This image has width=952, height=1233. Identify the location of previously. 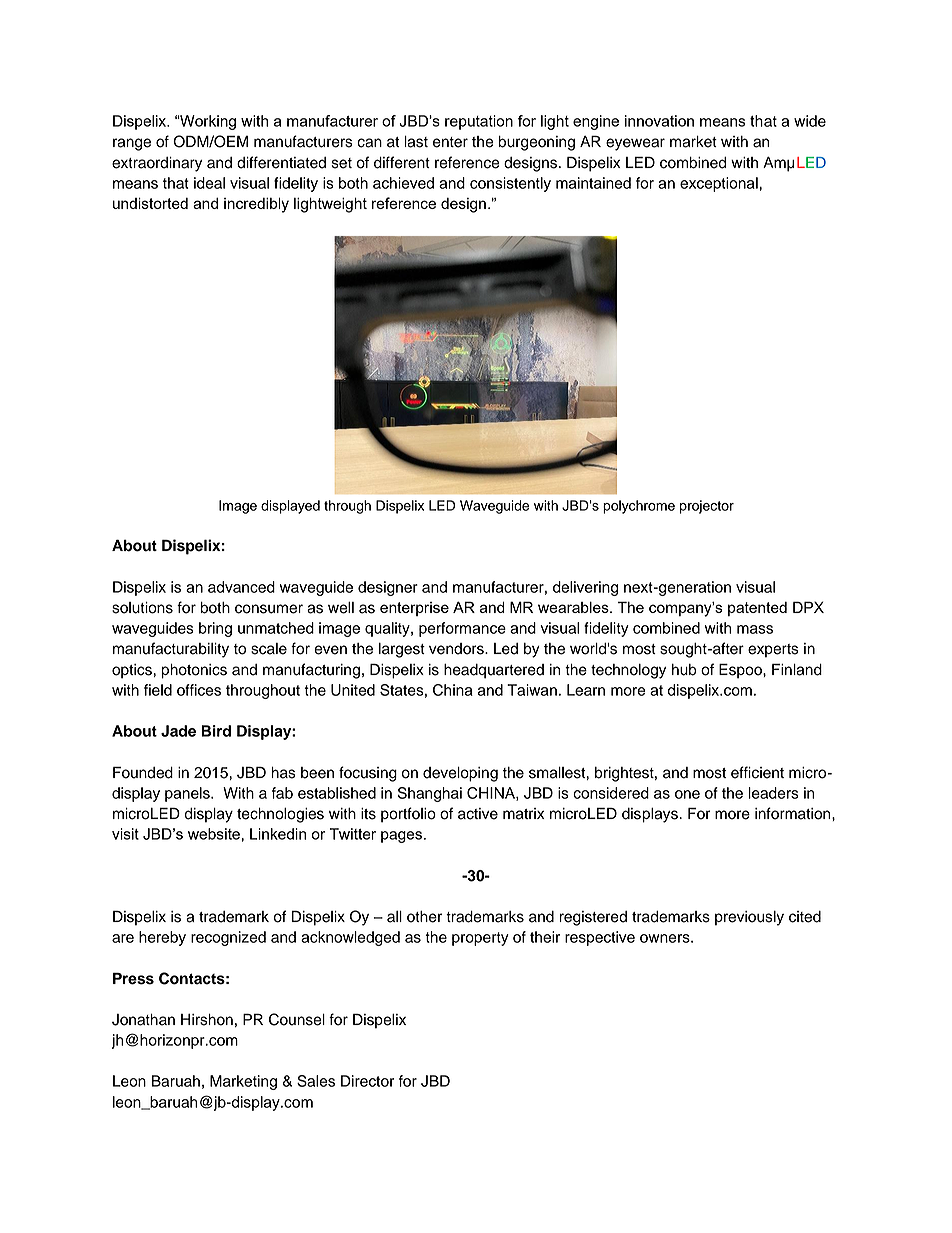
(749, 918).
